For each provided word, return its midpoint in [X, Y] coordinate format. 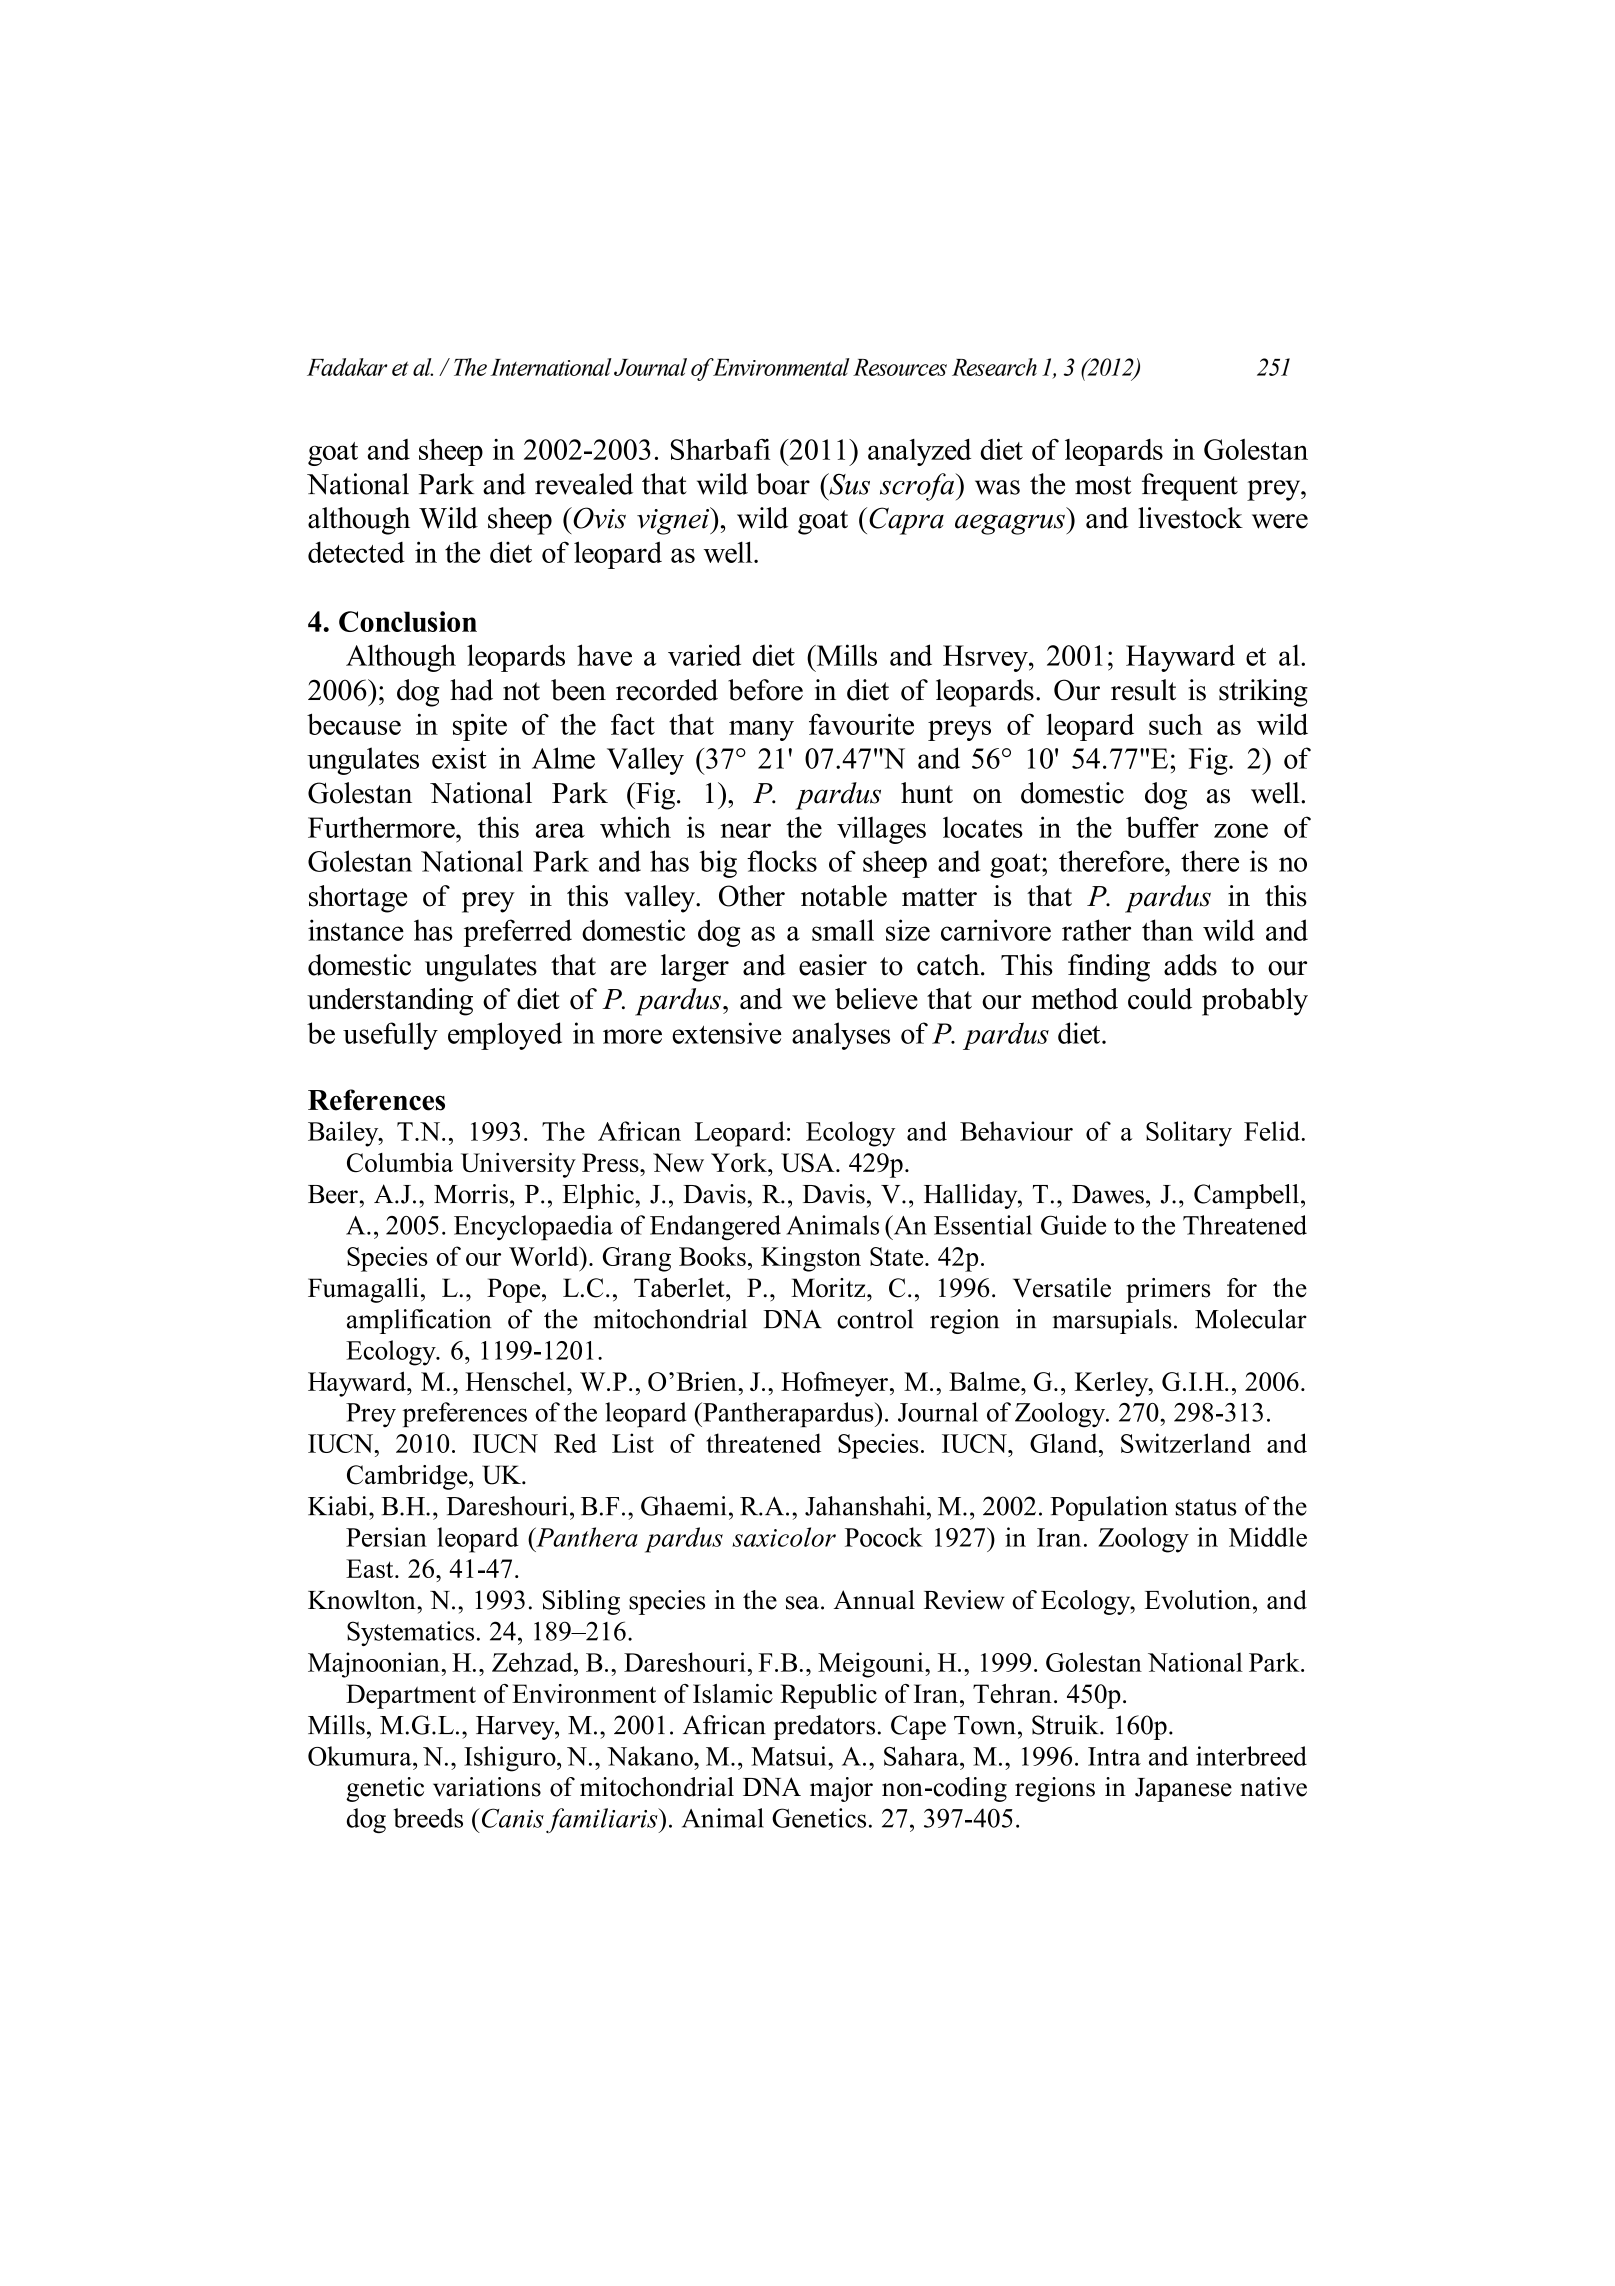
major [841, 1789]
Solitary [1189, 1134]
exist [459, 758]
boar [783, 484]
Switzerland [1186, 1443]
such [1176, 724]
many [761, 730]
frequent [1190, 487]
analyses [841, 1036]
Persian [386, 1537]
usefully [390, 1036]
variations [487, 1787]
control [875, 1319]
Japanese [1183, 1790]
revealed [584, 484]
